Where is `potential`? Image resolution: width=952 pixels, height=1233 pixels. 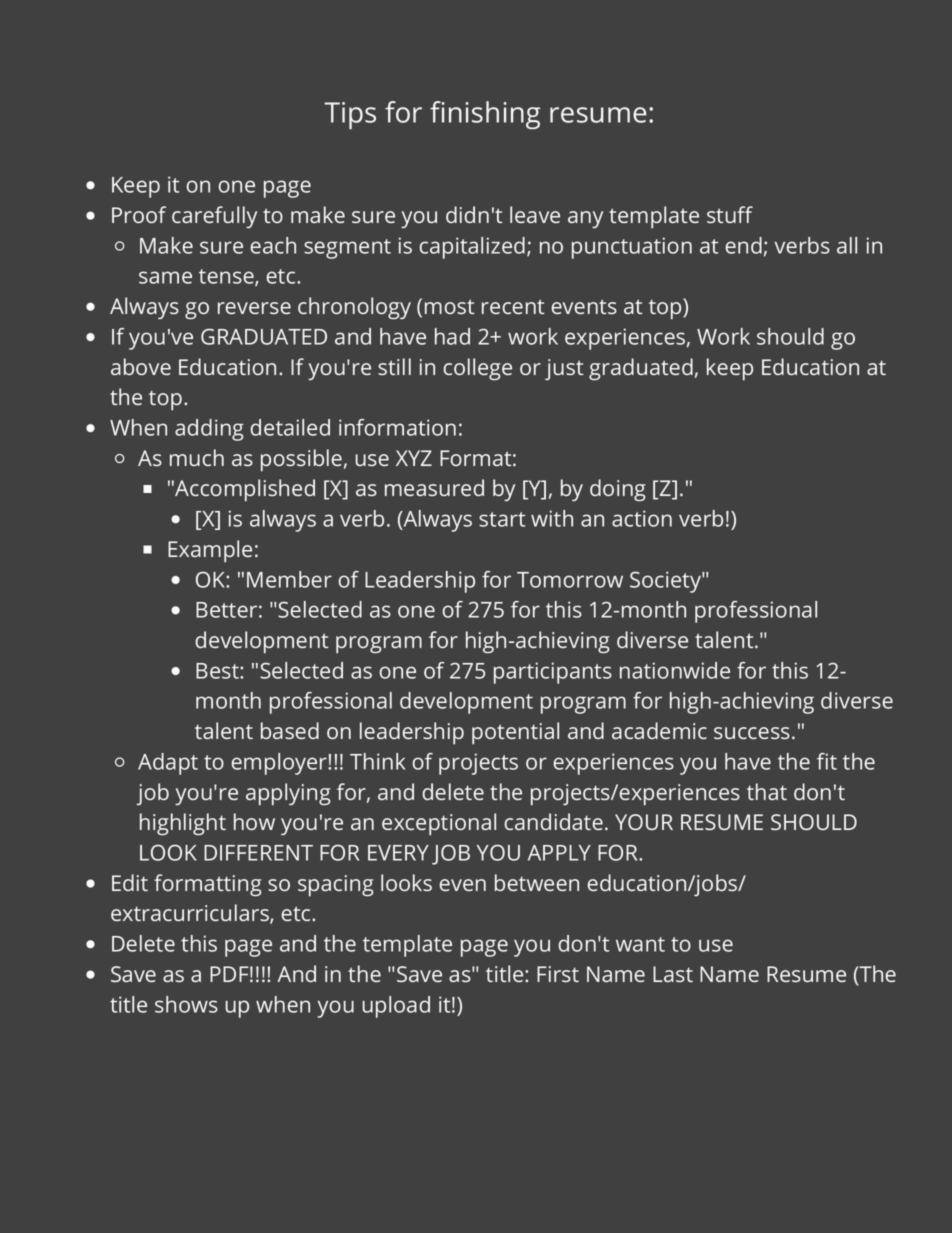 potential is located at coordinates (515, 733).
